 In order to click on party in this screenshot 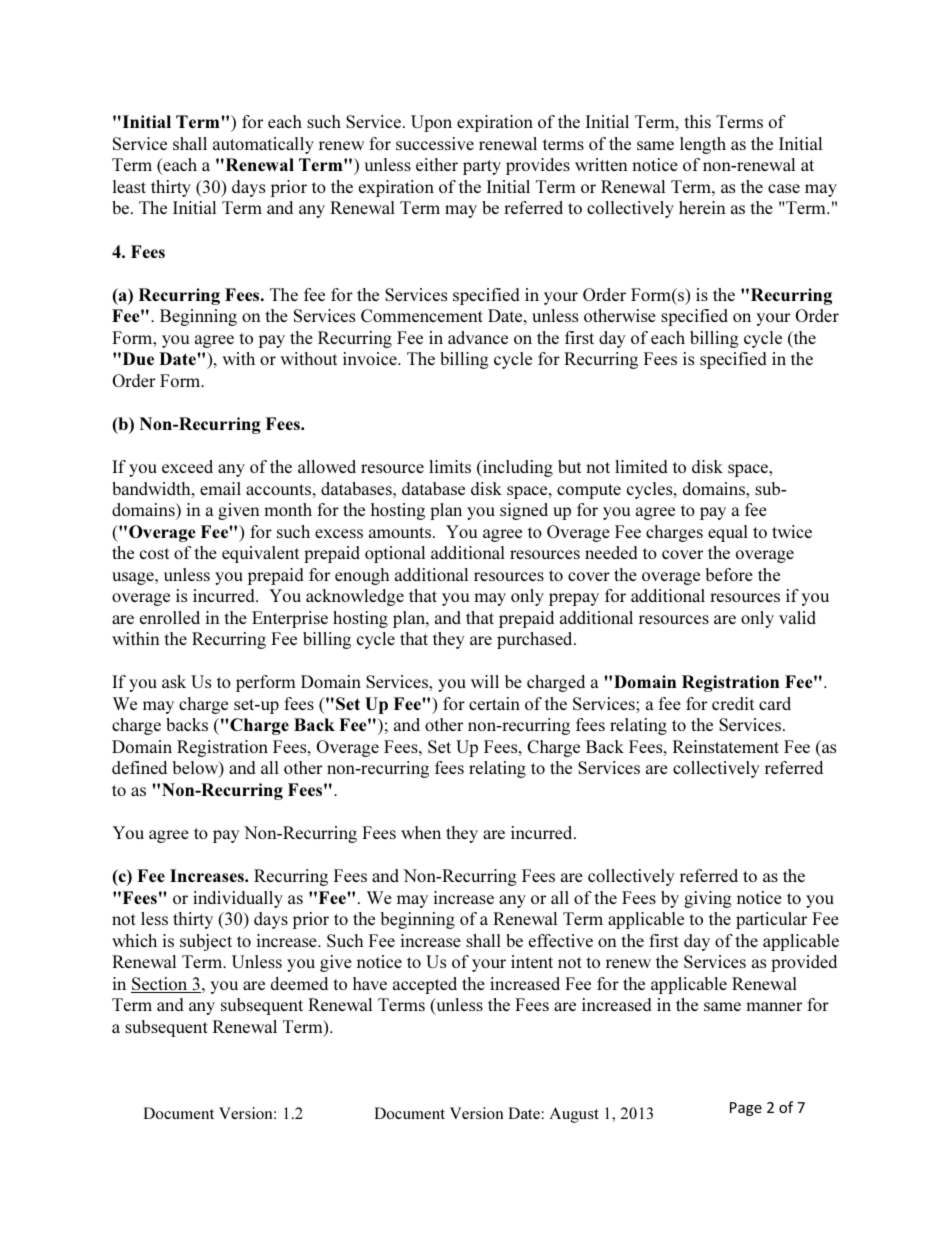, I will do `click(482, 167)`.
